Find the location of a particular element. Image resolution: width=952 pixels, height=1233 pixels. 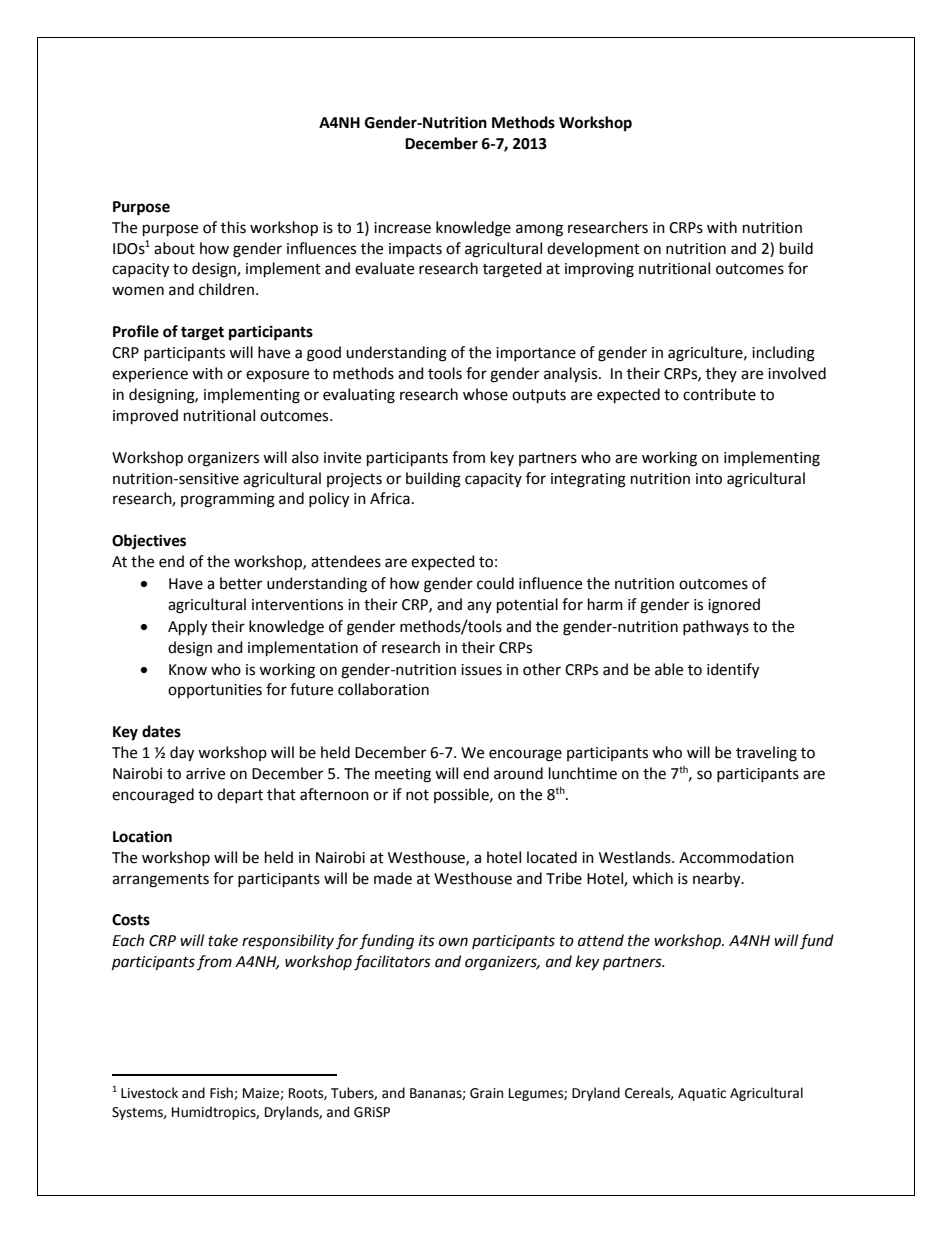

impacts is located at coordinates (415, 250).
